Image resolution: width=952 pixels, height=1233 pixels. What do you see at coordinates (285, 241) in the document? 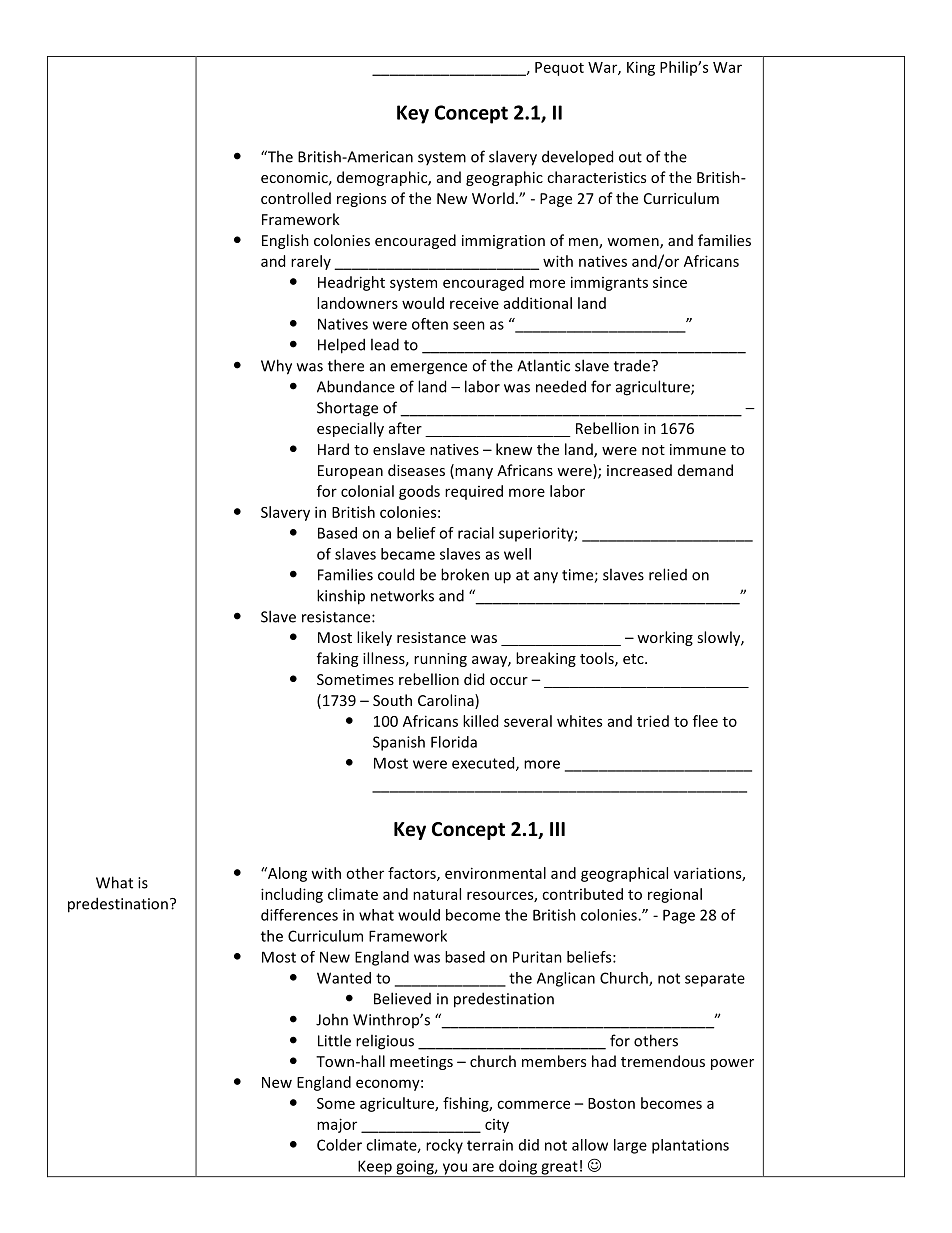
I see `English` at bounding box center [285, 241].
